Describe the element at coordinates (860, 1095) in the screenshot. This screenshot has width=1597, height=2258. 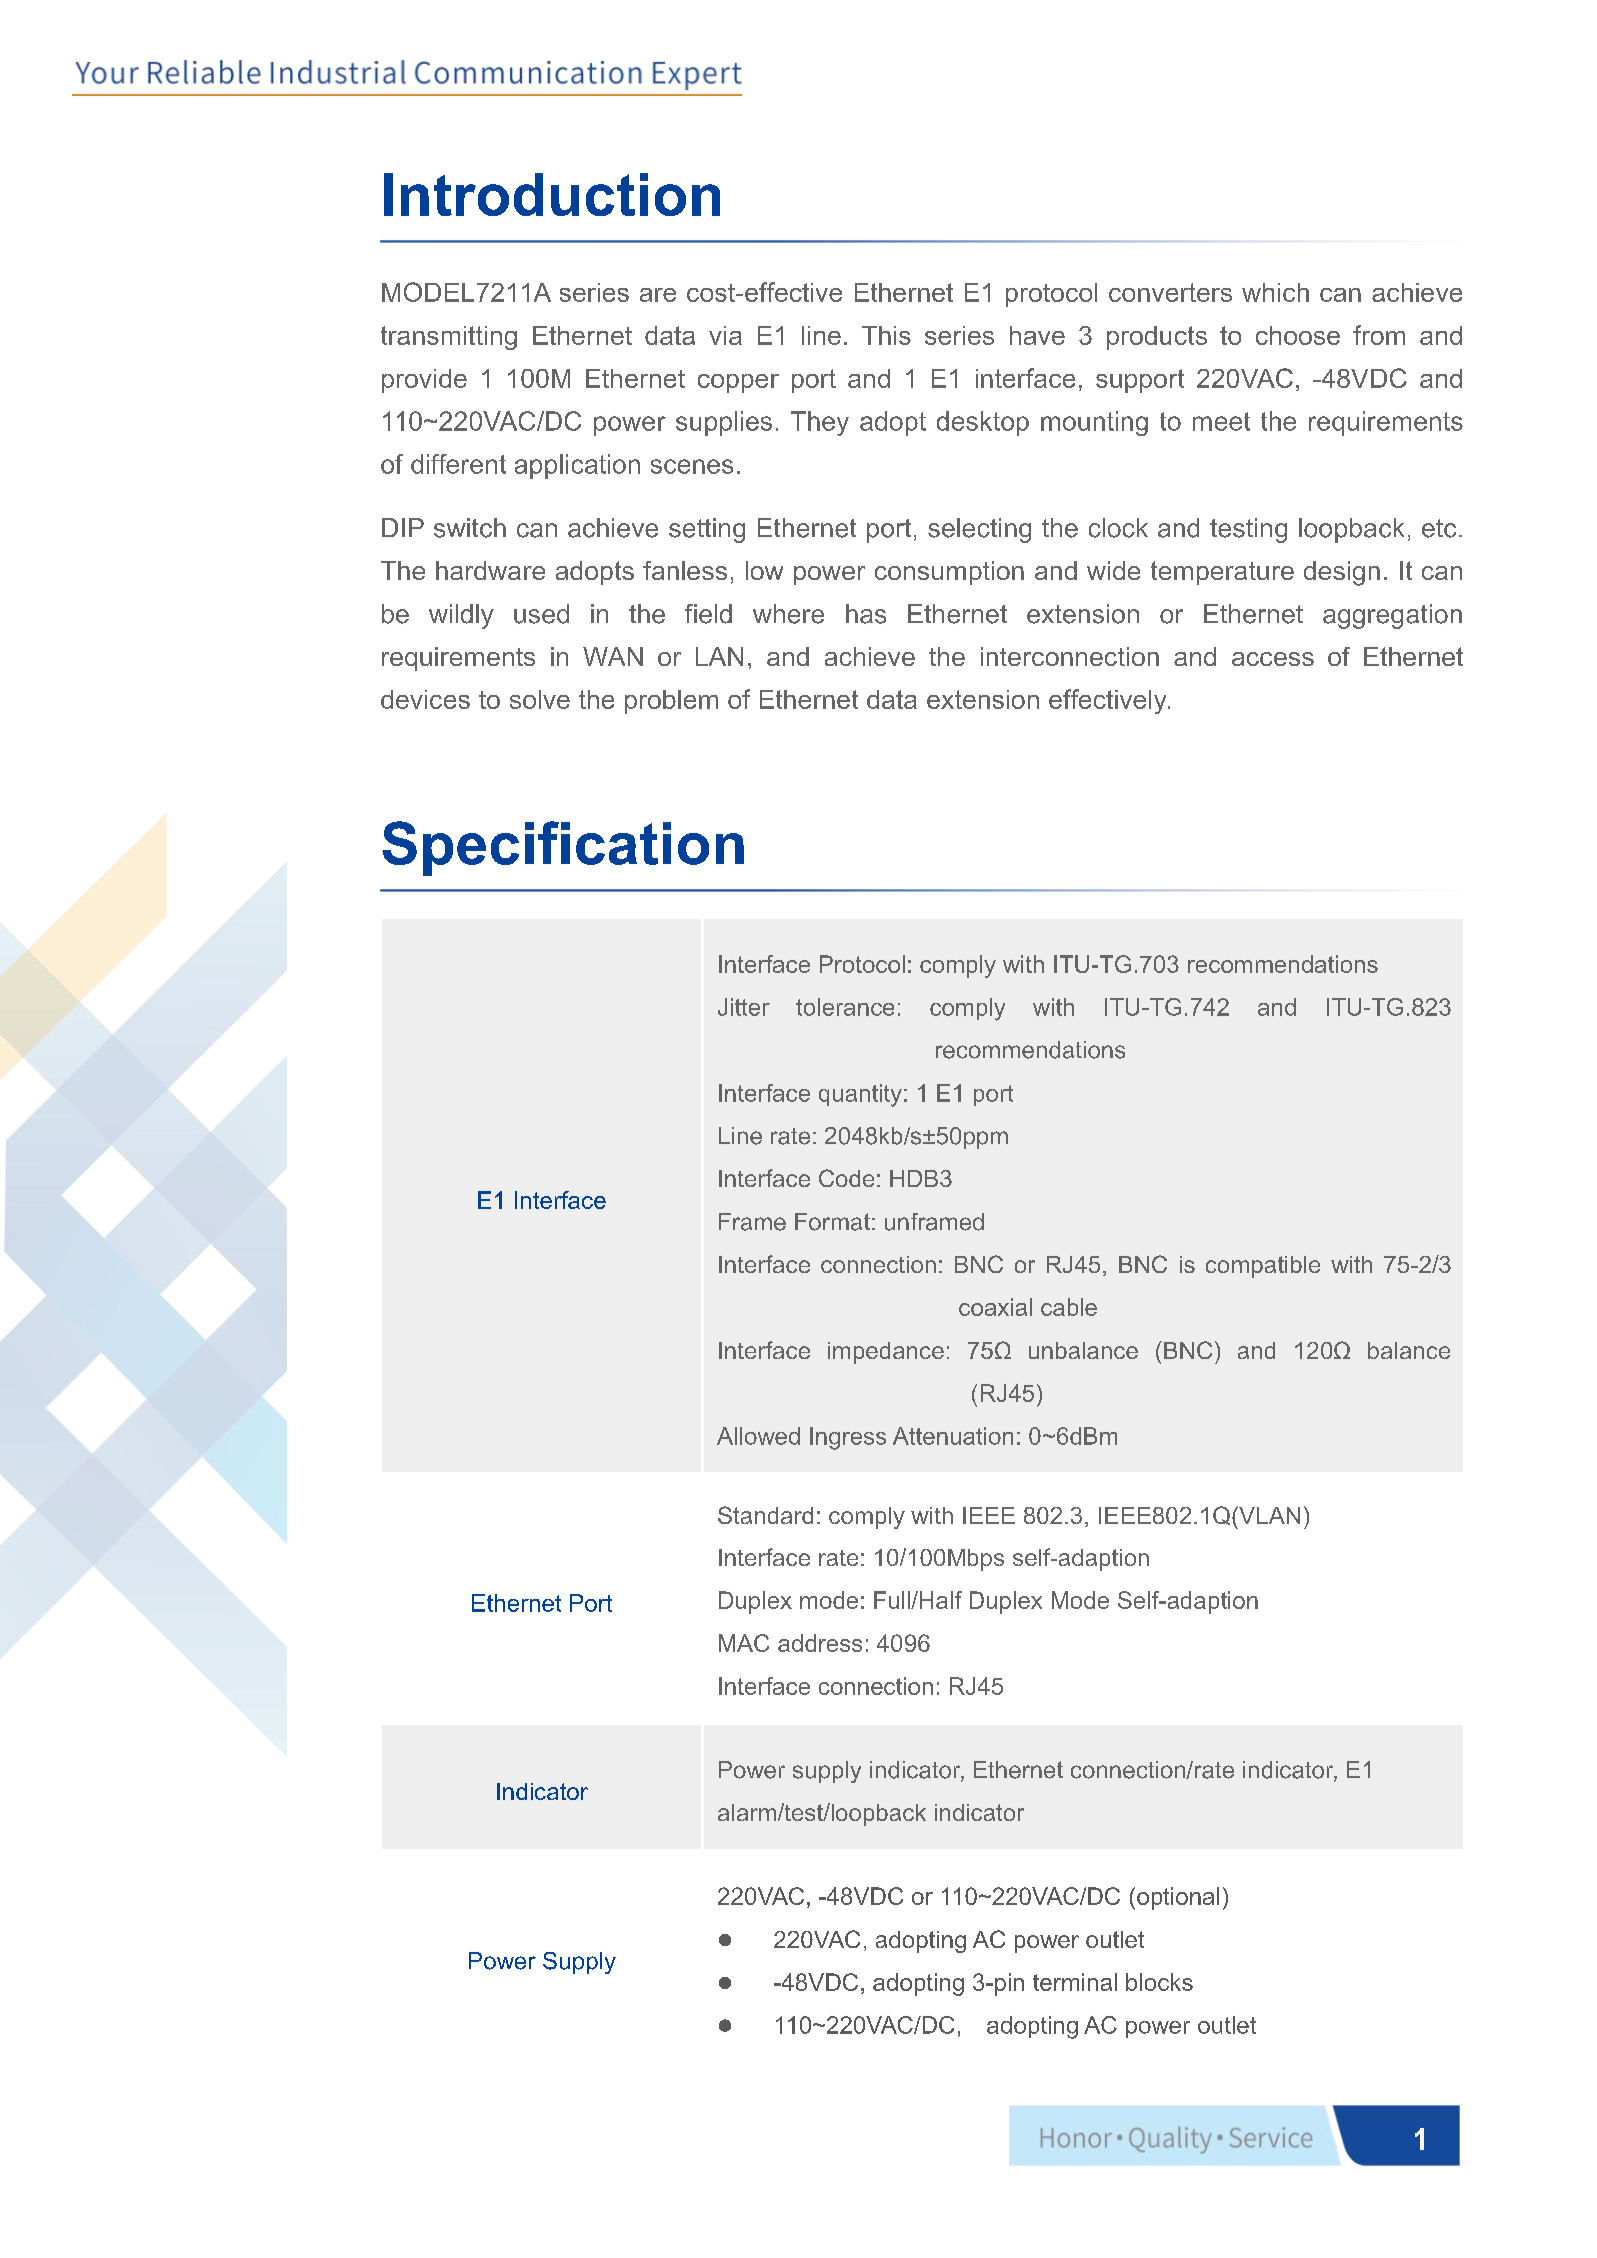
I see `quantity` at that location.
